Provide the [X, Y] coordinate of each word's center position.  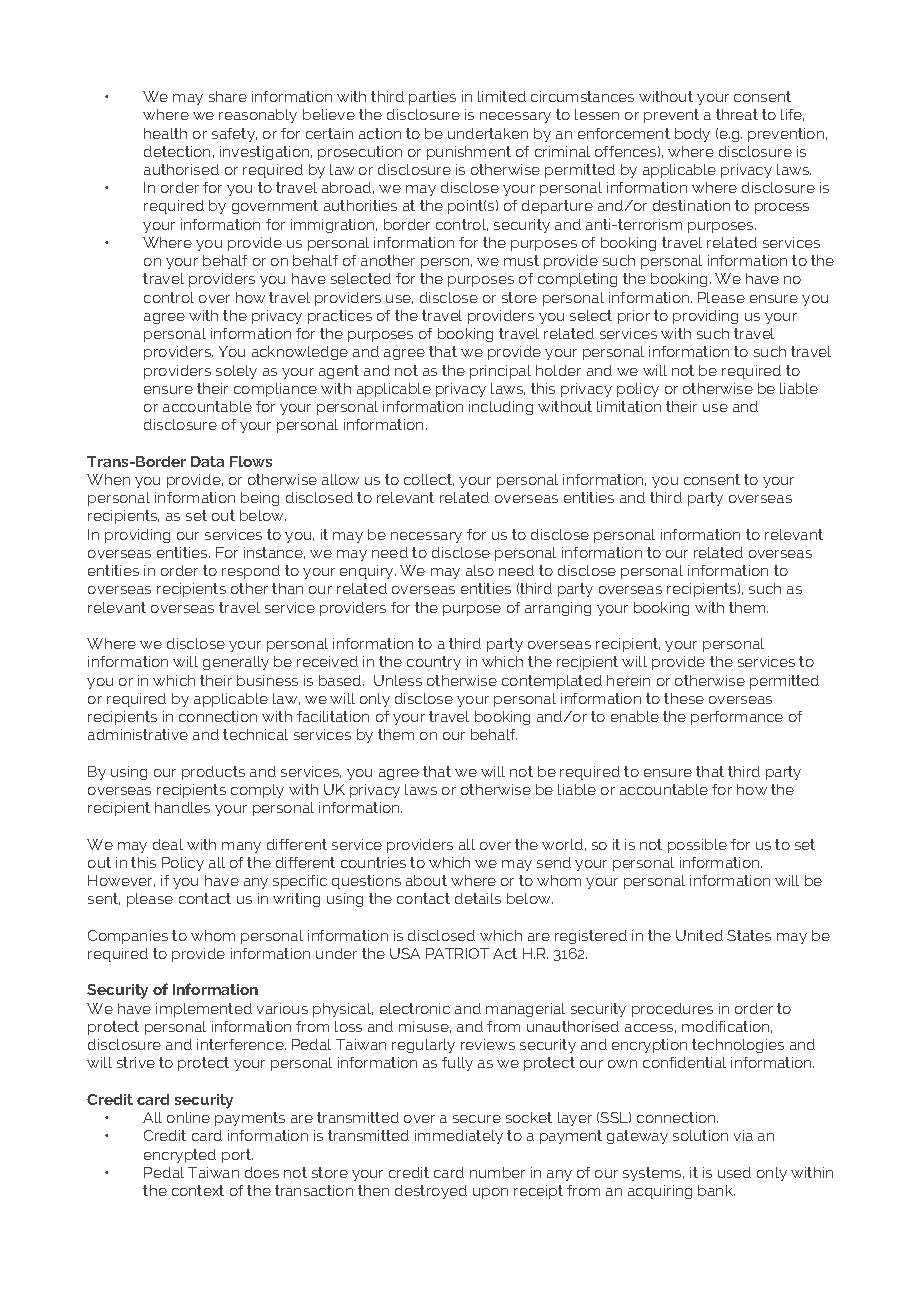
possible [697, 846]
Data [207, 461]
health [165, 133]
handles [182, 807]
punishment [469, 153]
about [426, 880]
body [692, 135]
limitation [629, 406]
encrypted [180, 1156]
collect [429, 480]
